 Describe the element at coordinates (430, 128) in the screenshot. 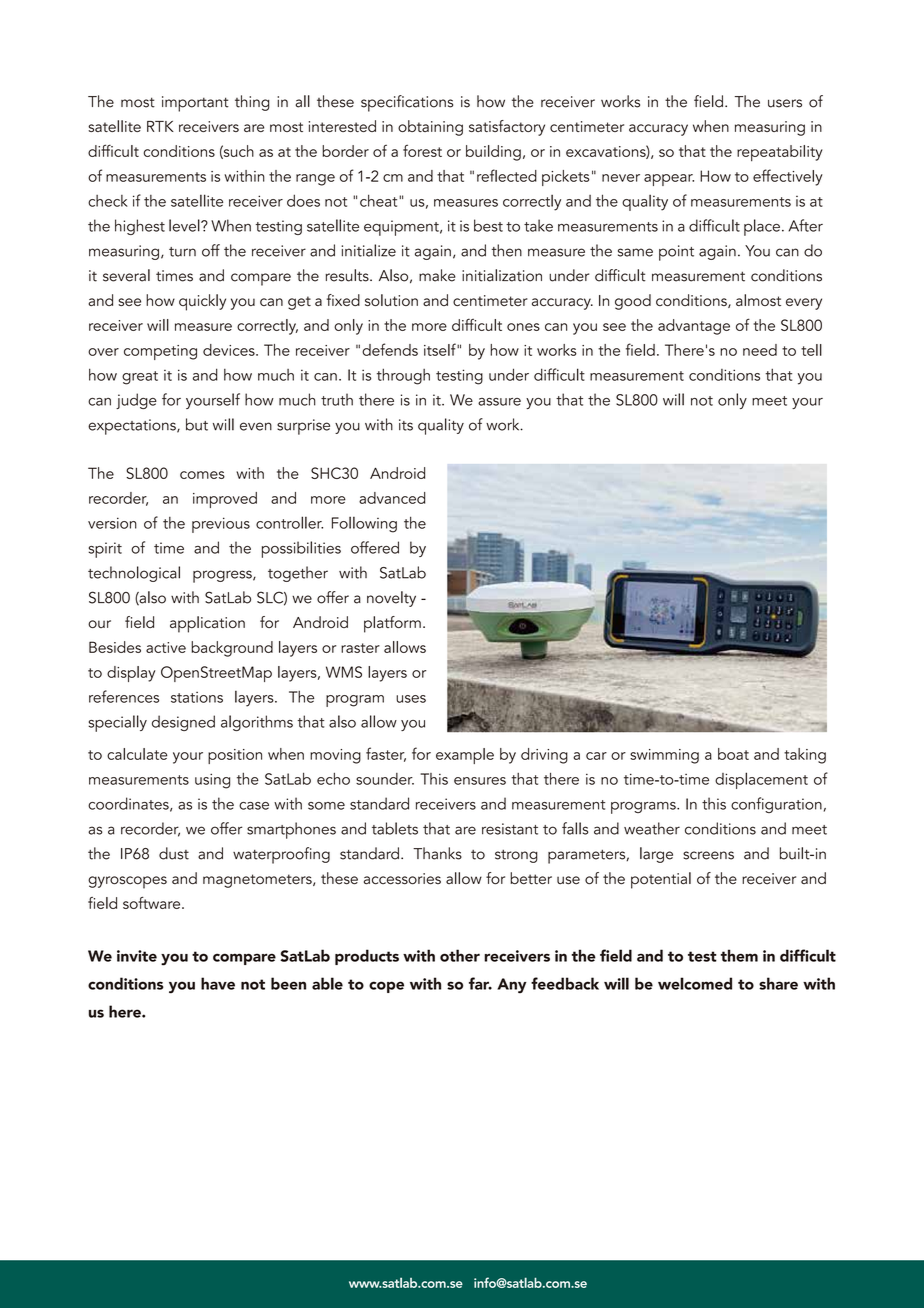

I see `obtaining` at that location.
